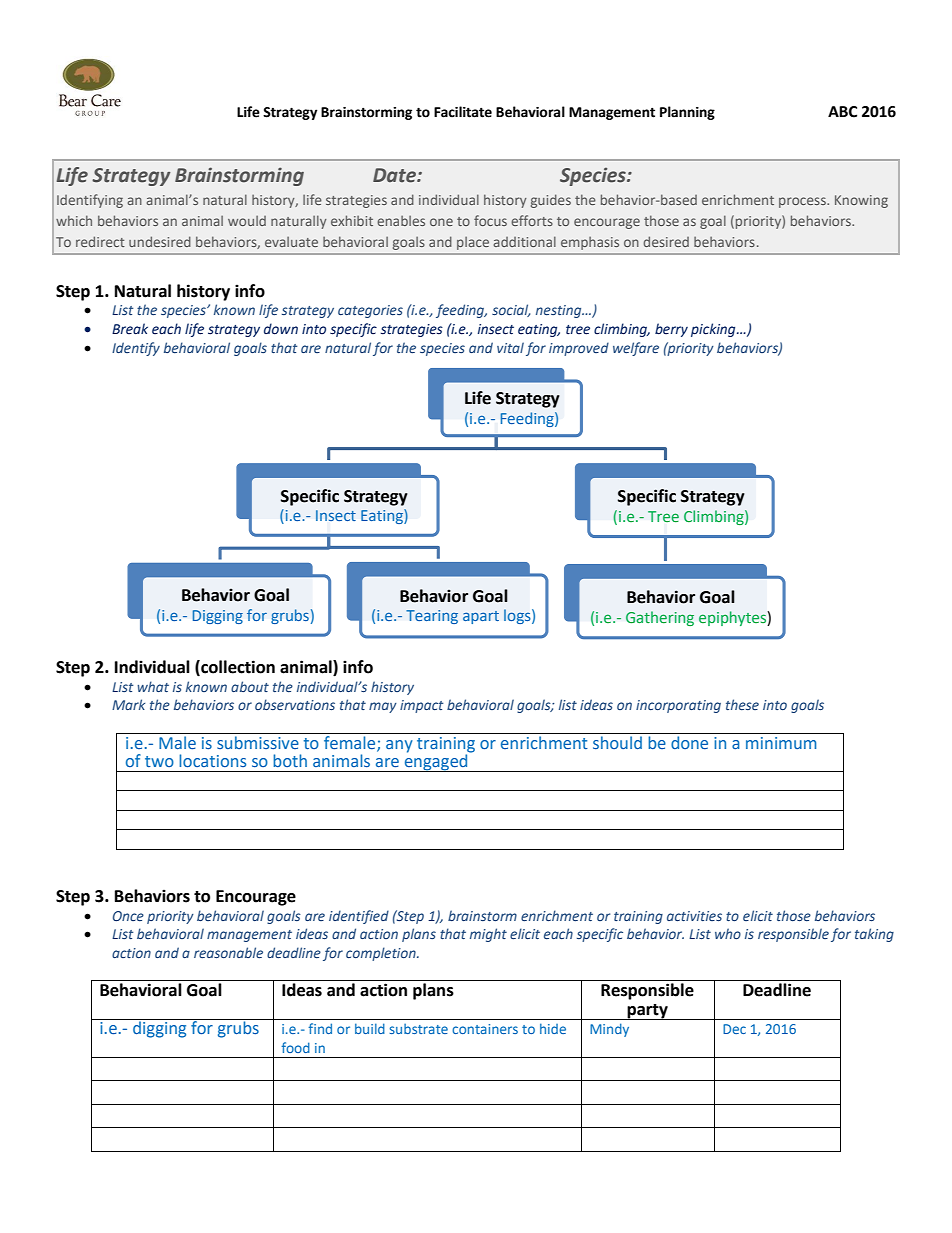  I want to click on reasonable, so click(228, 952).
